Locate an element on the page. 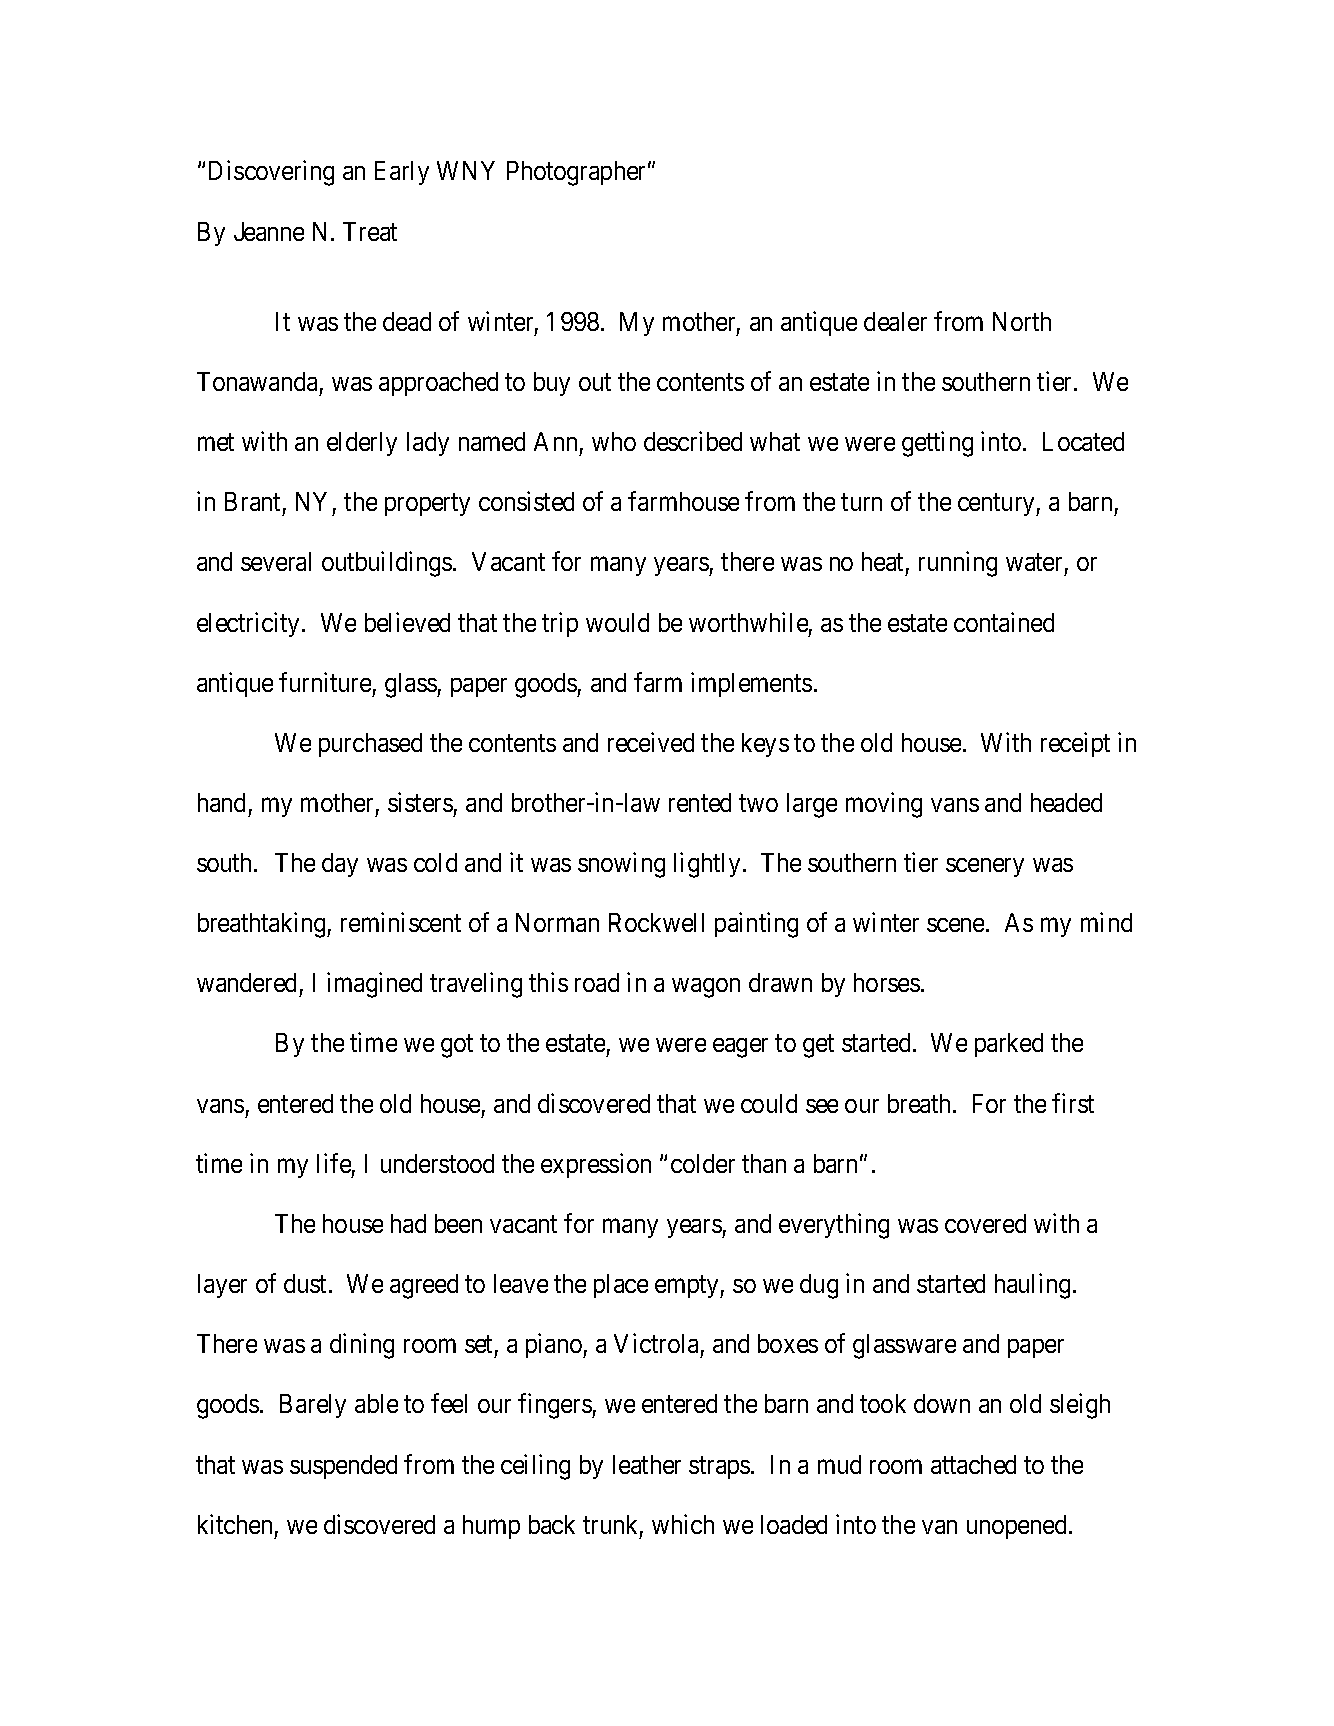 The image size is (1334, 1726). running is located at coordinates (958, 564).
